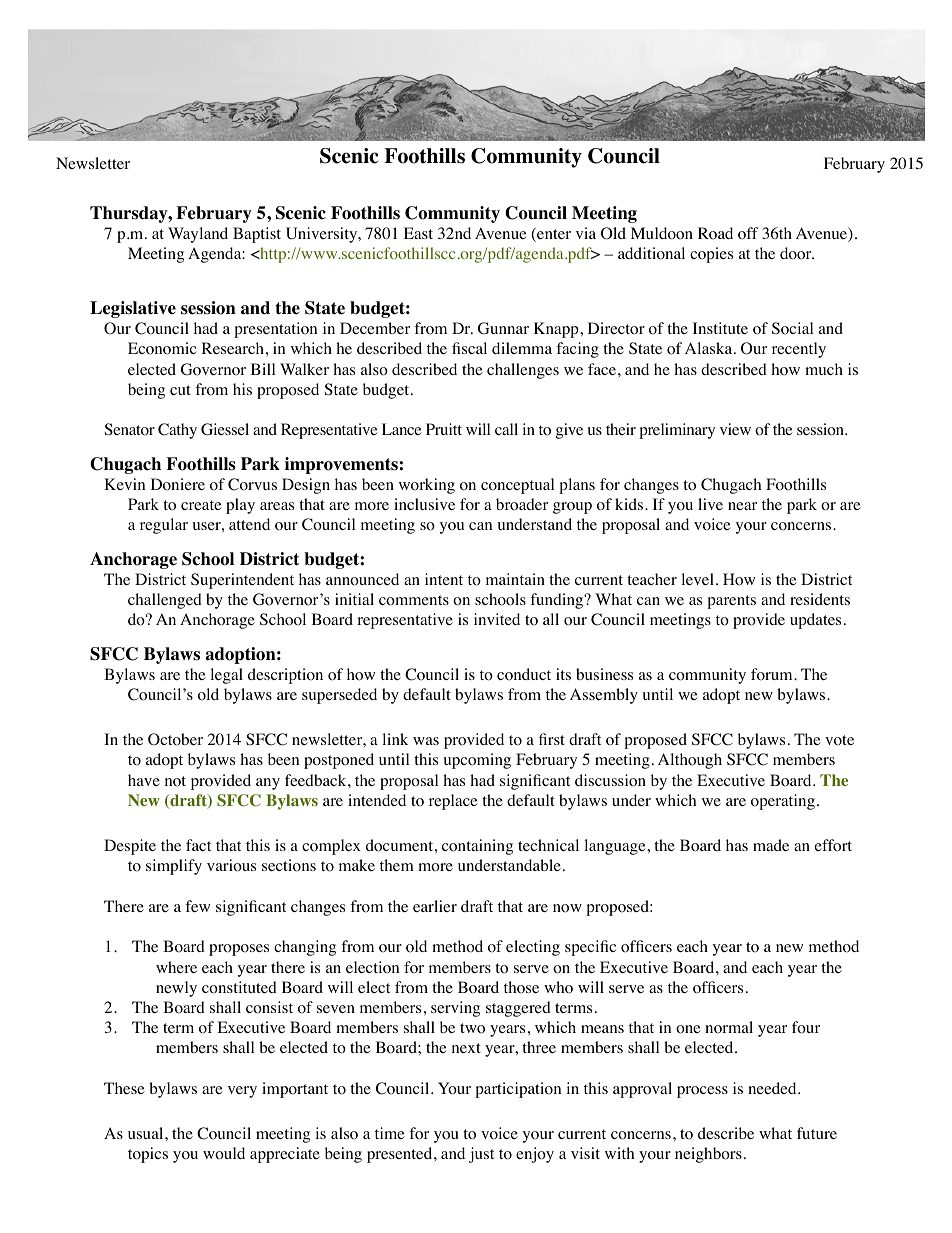 This screenshot has width=952, height=1233. Describe the element at coordinates (227, 676) in the screenshot. I see `legal` at that location.
